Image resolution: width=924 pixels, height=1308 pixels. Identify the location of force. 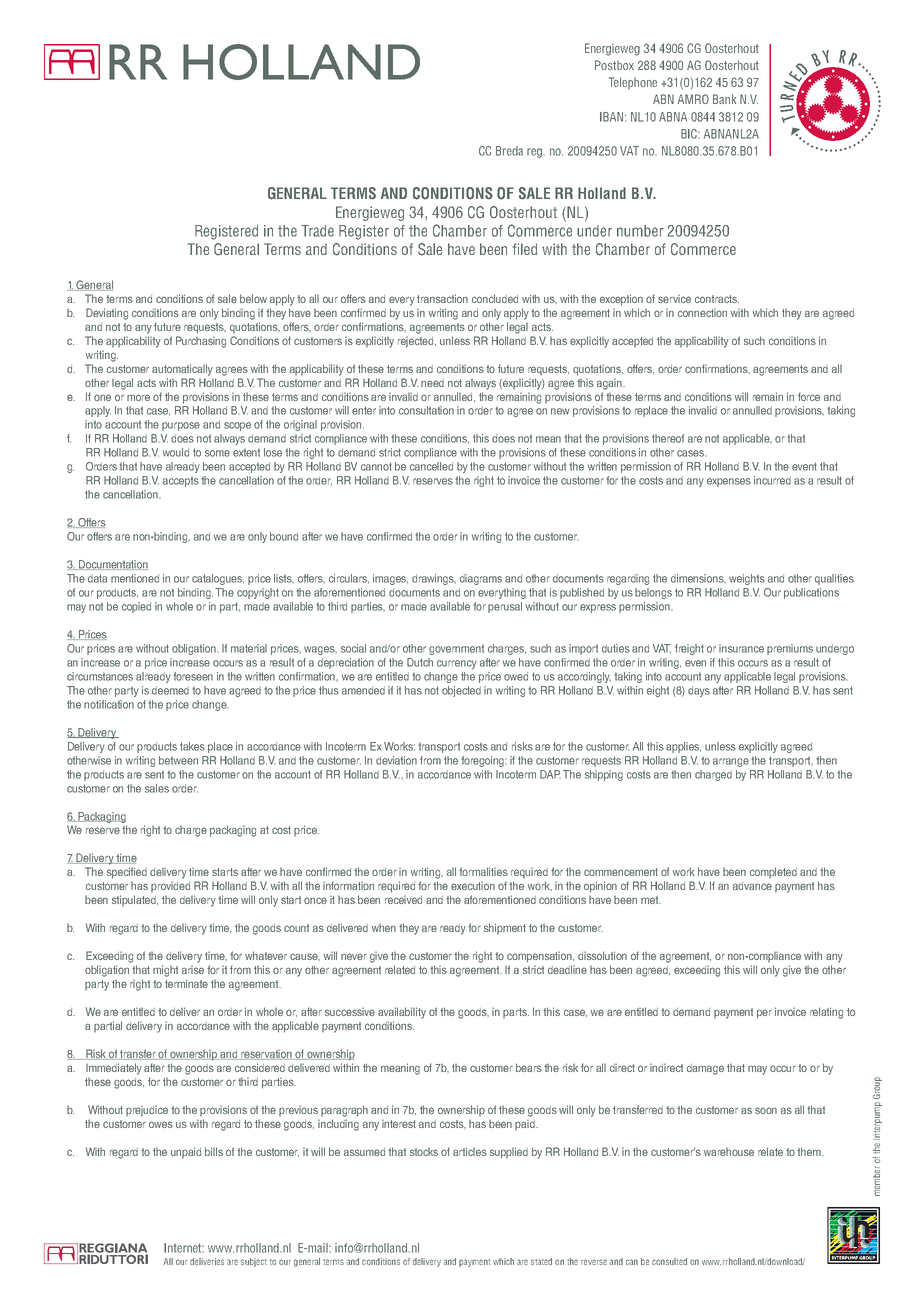
(809, 396).
